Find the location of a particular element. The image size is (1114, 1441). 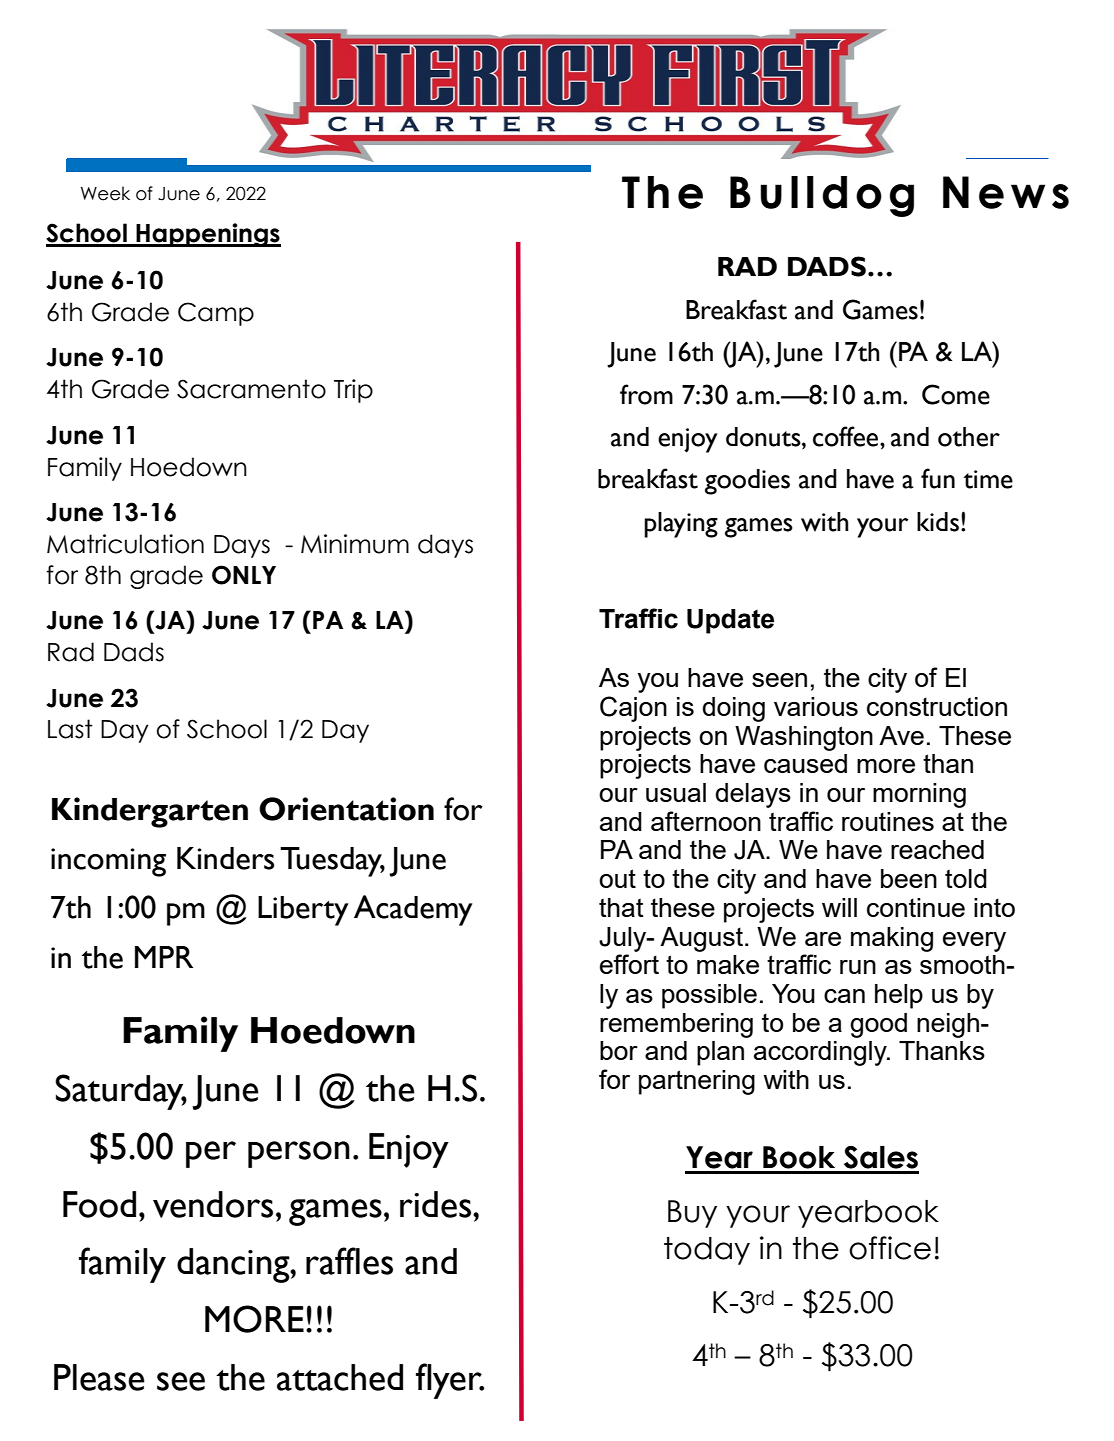

Bulldog is located at coordinates (822, 196).
